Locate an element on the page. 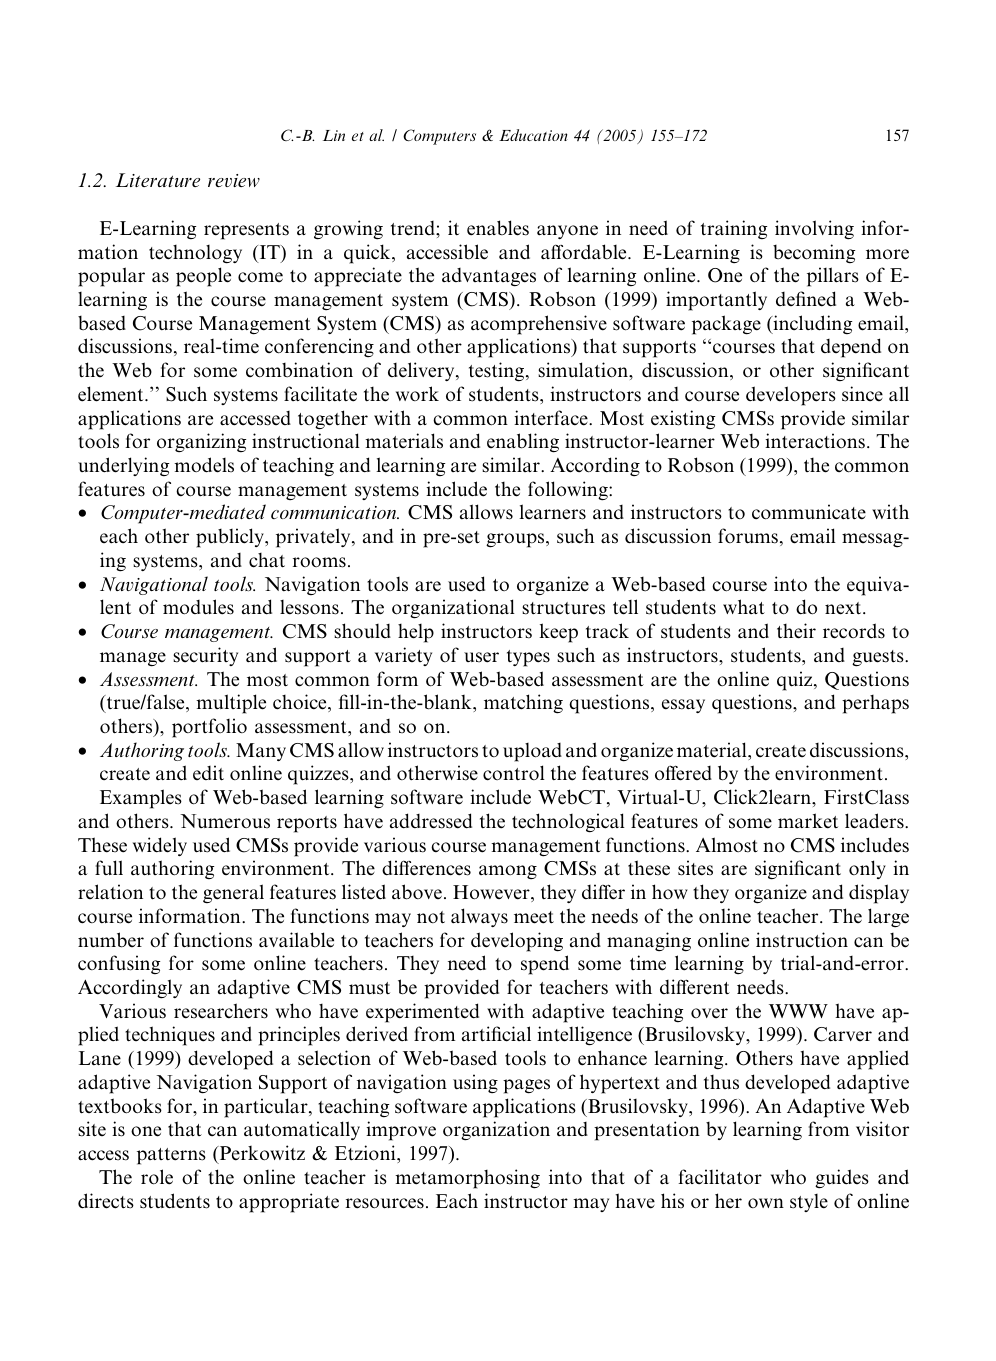  involving is located at coordinates (814, 230).
